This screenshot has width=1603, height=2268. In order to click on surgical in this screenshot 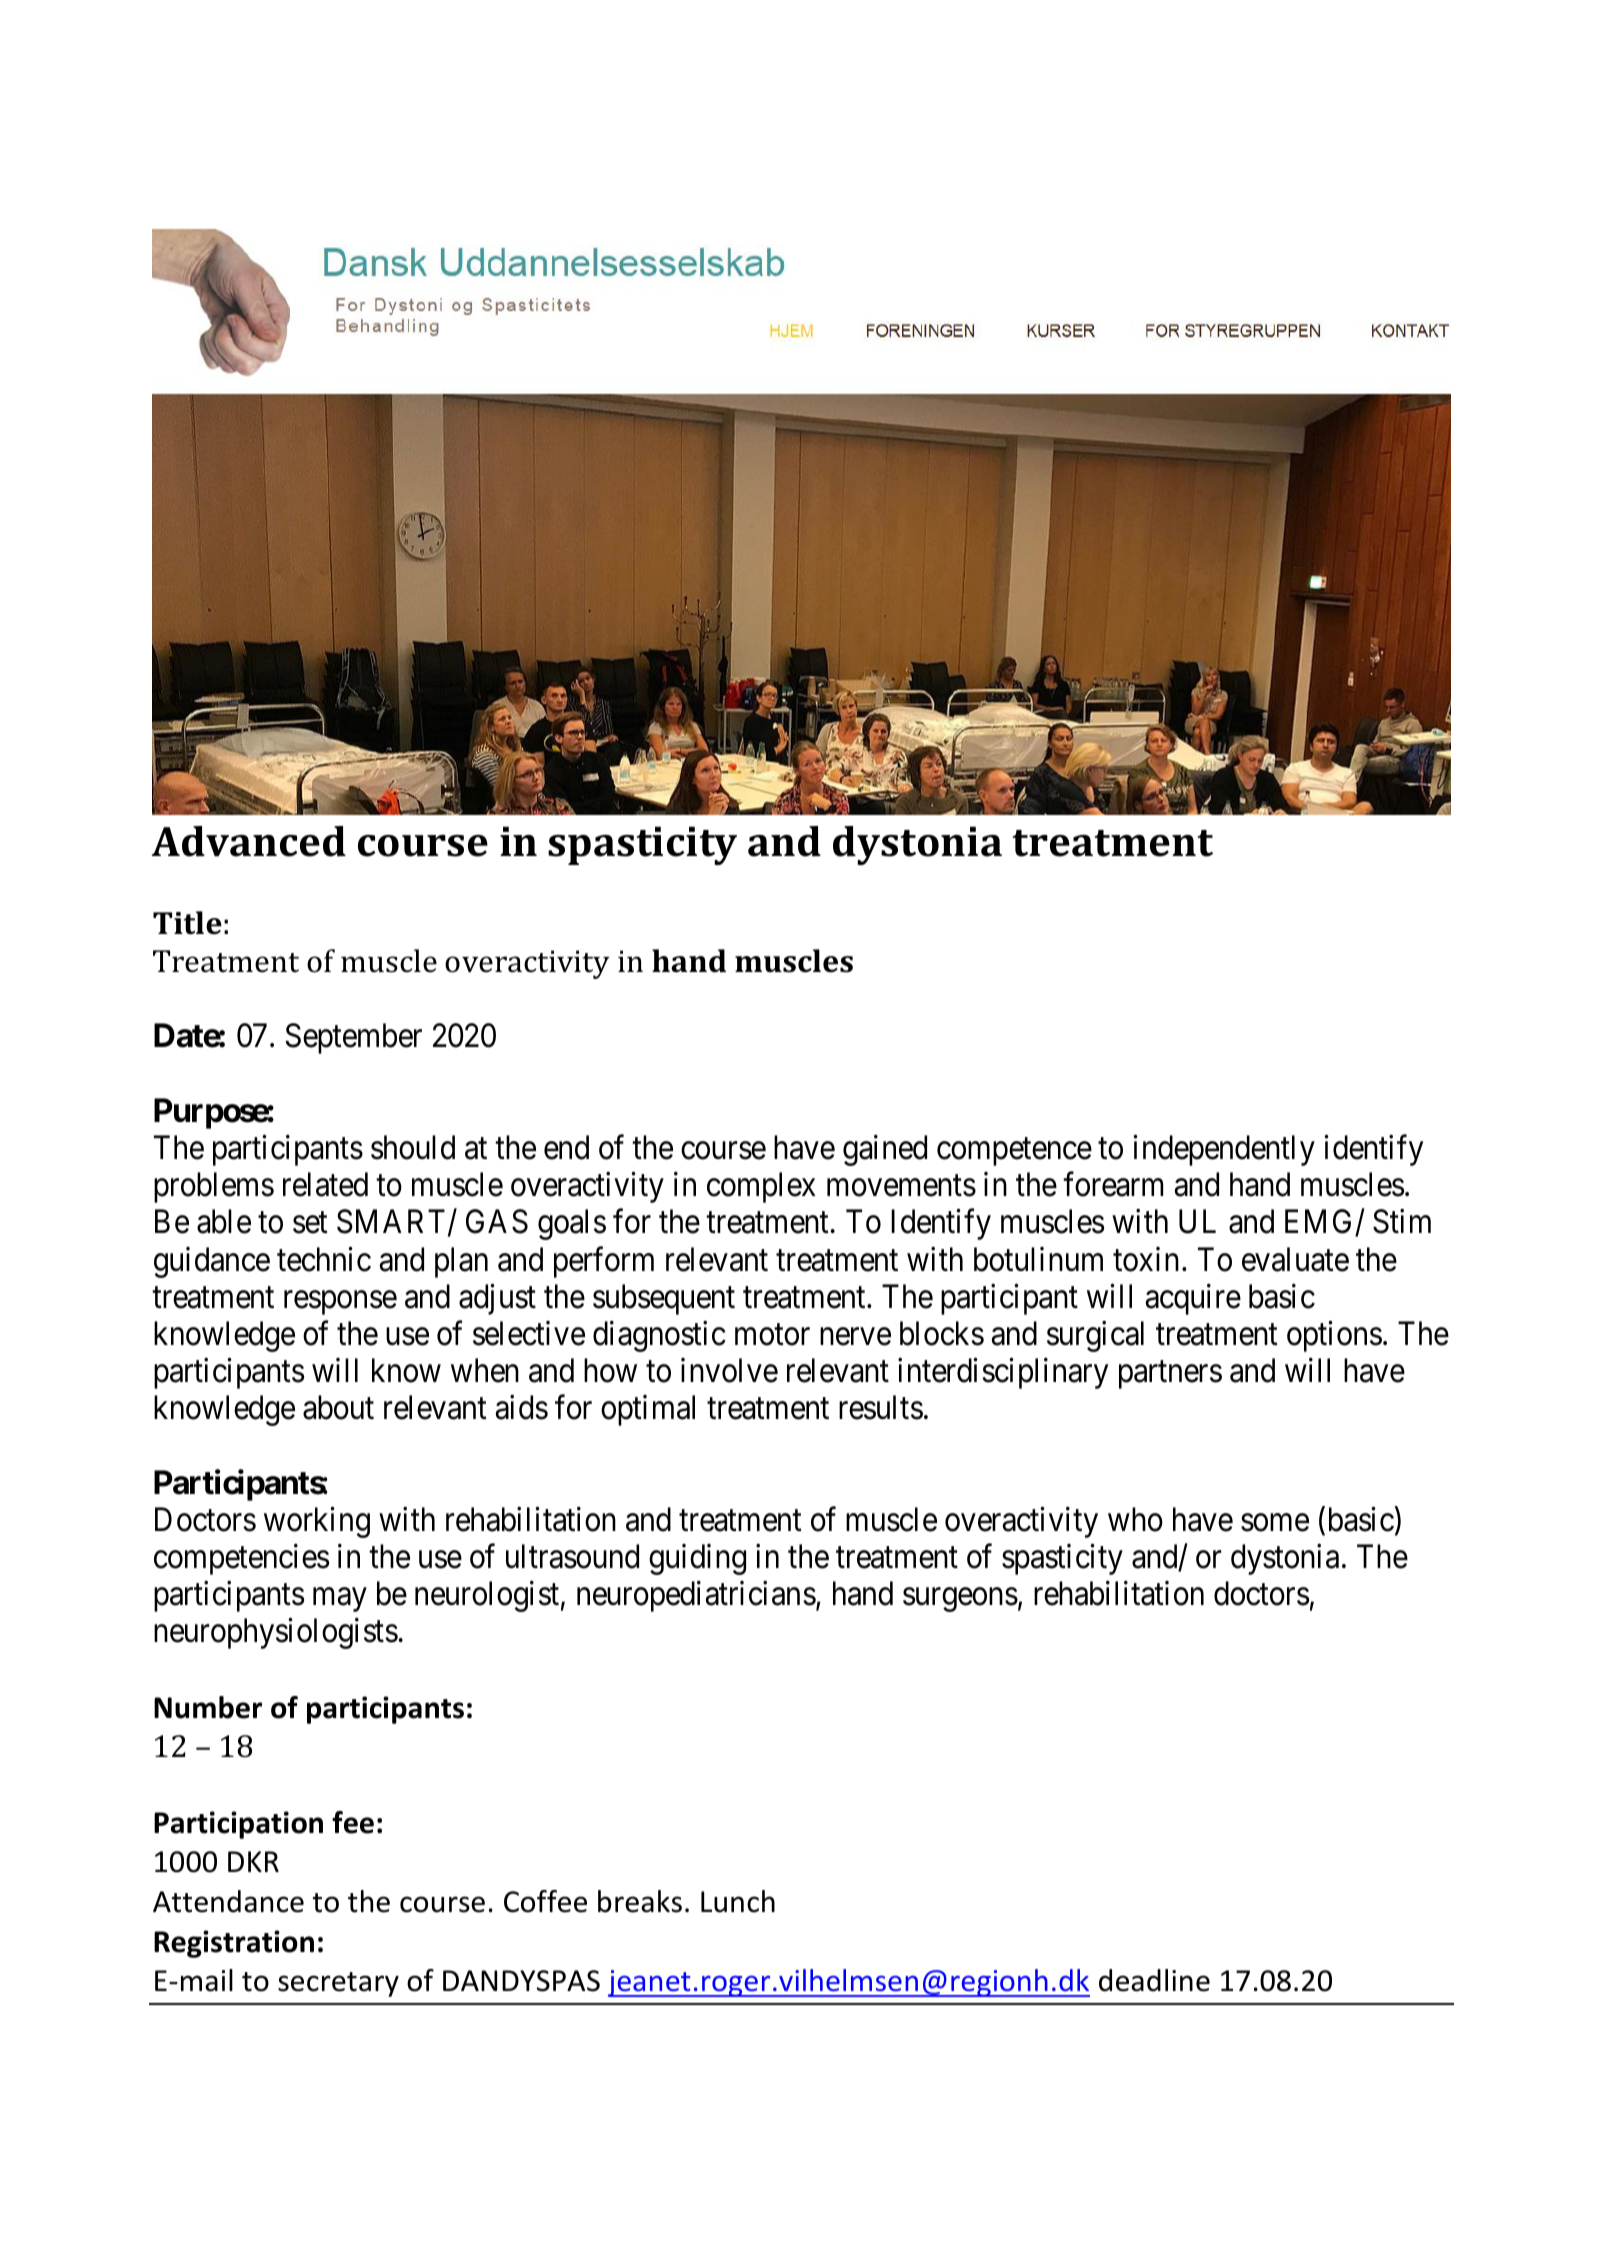, I will do `click(1095, 1336)`.
